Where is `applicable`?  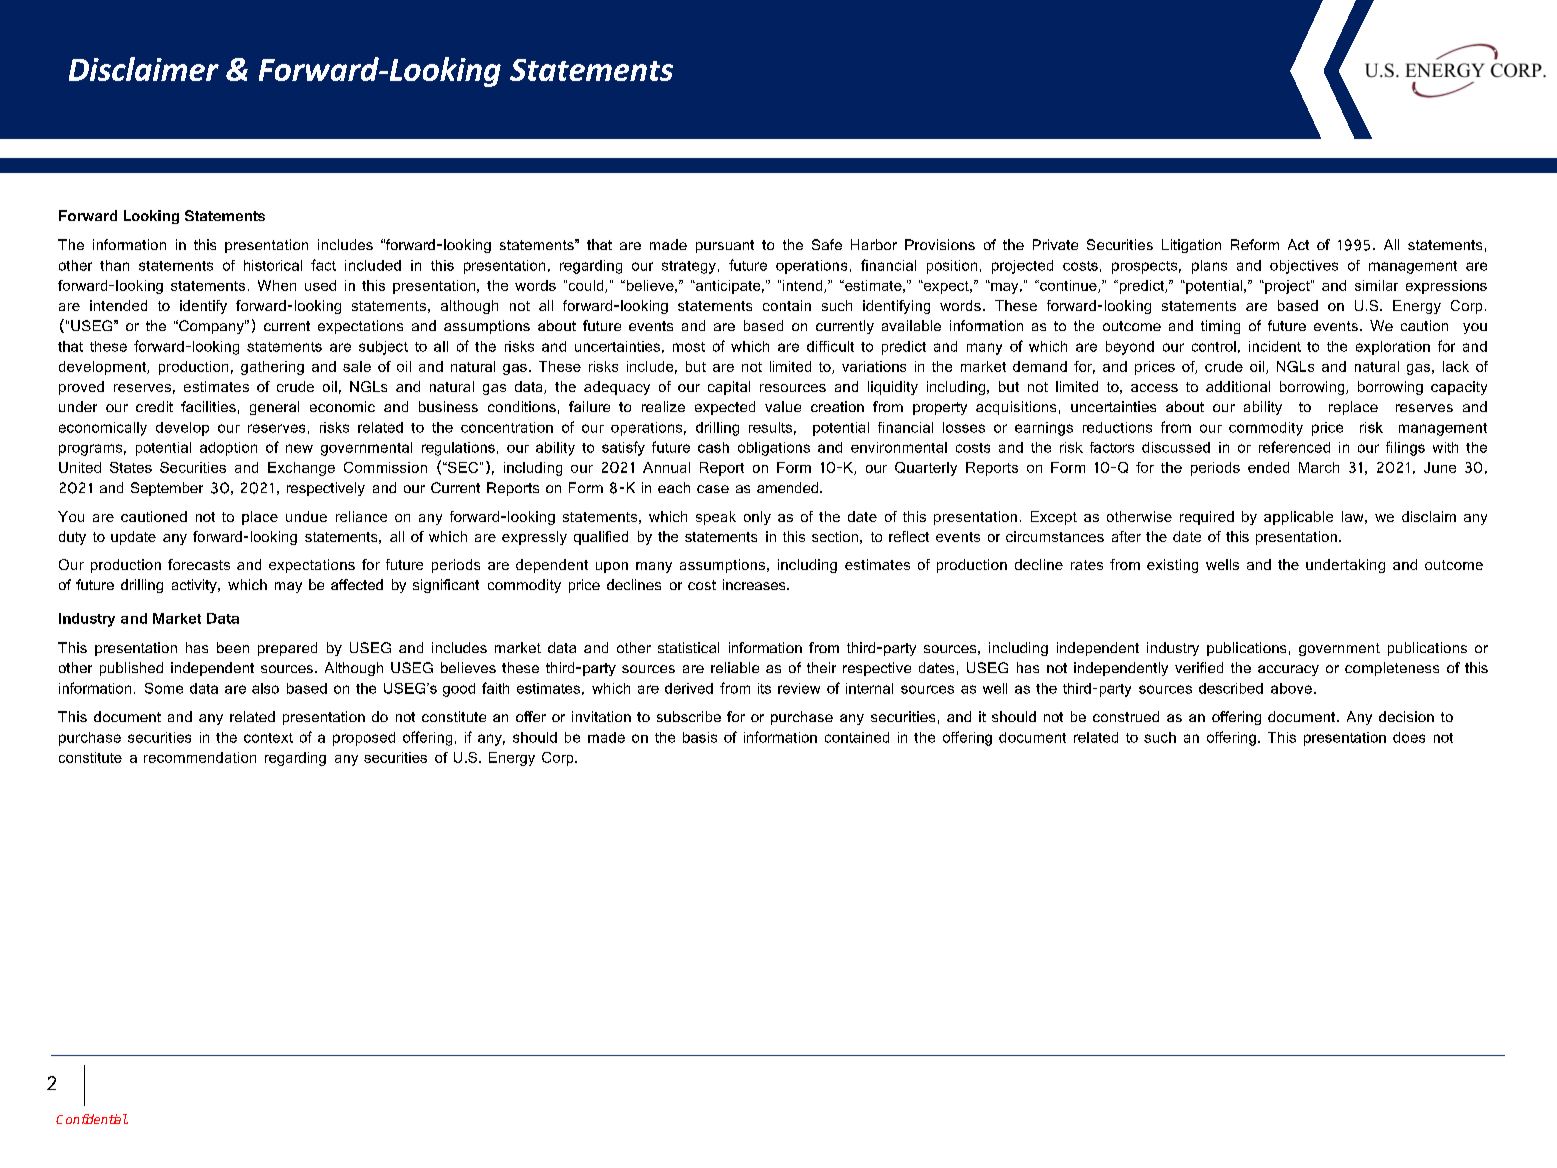
applicable is located at coordinates (1298, 518).
